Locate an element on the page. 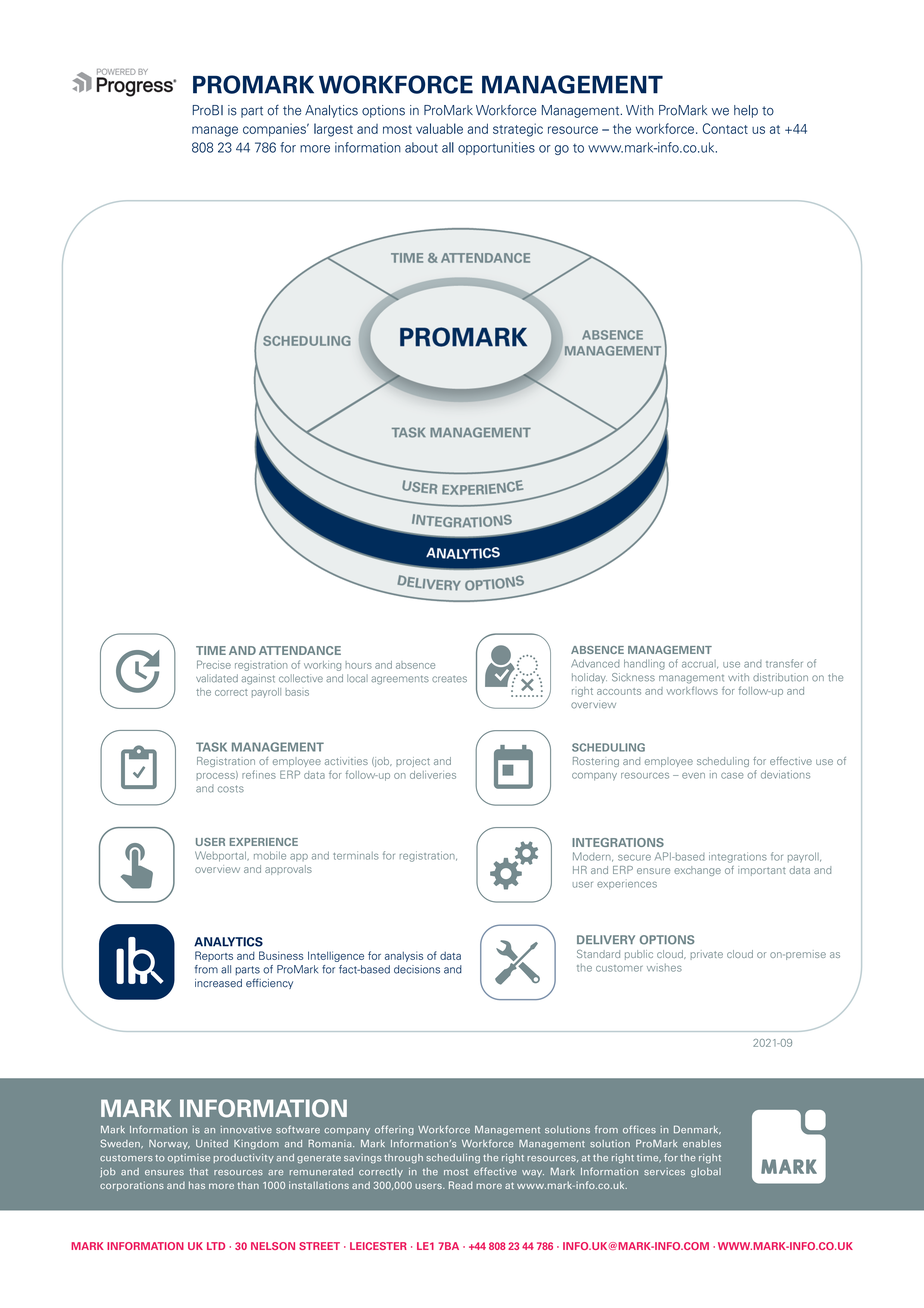  terminals is located at coordinates (356, 855).
